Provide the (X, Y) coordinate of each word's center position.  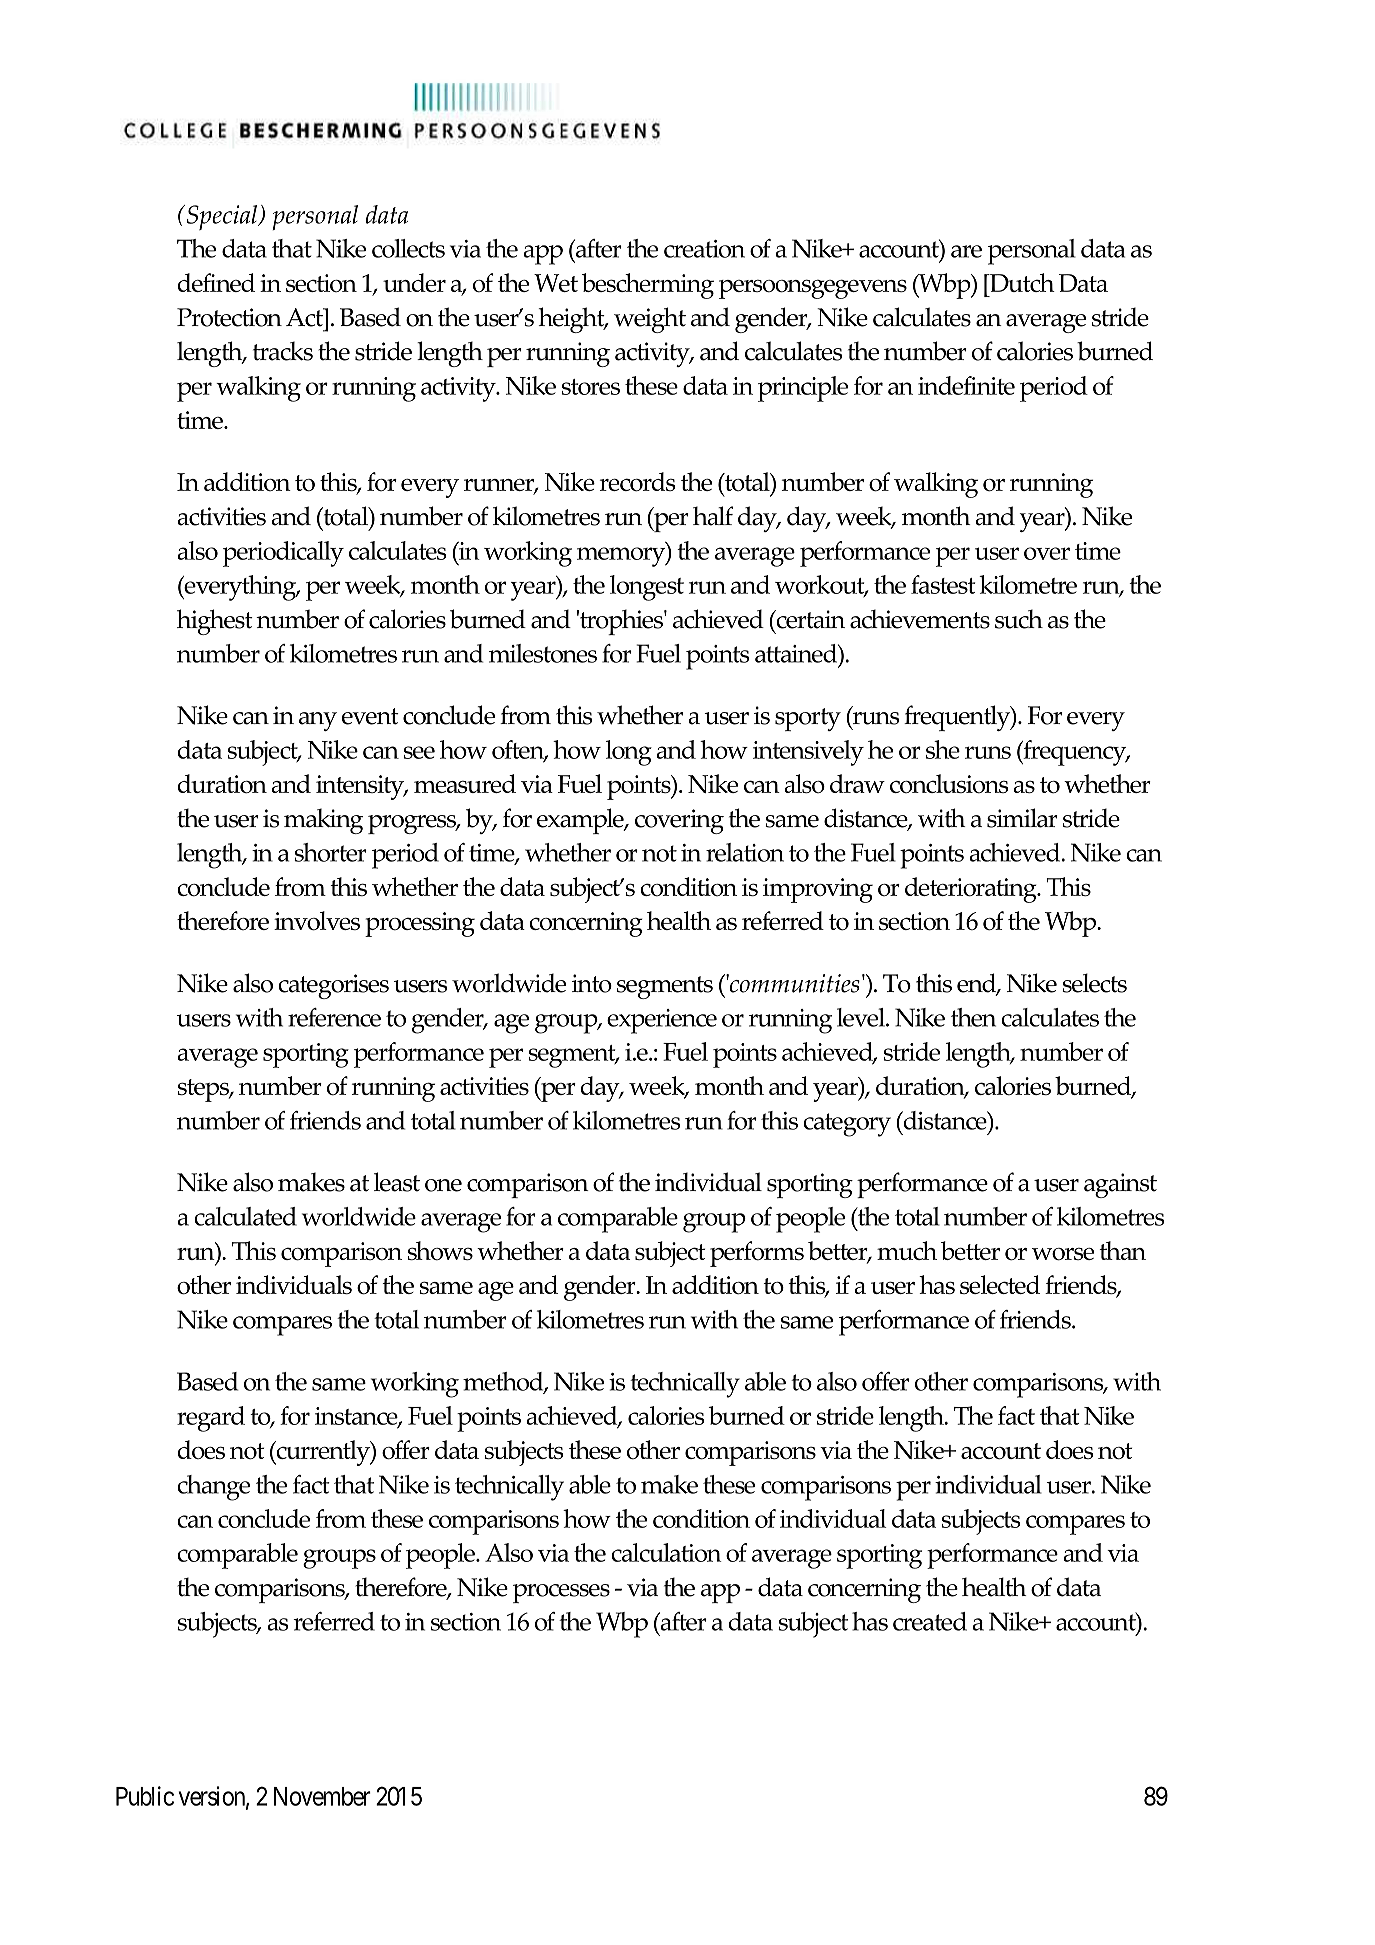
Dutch (1021, 282)
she (943, 749)
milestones (543, 653)
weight (650, 320)
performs (757, 1254)
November (322, 1796)
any (318, 721)
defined (216, 282)
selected (1000, 1284)
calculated (245, 1216)
